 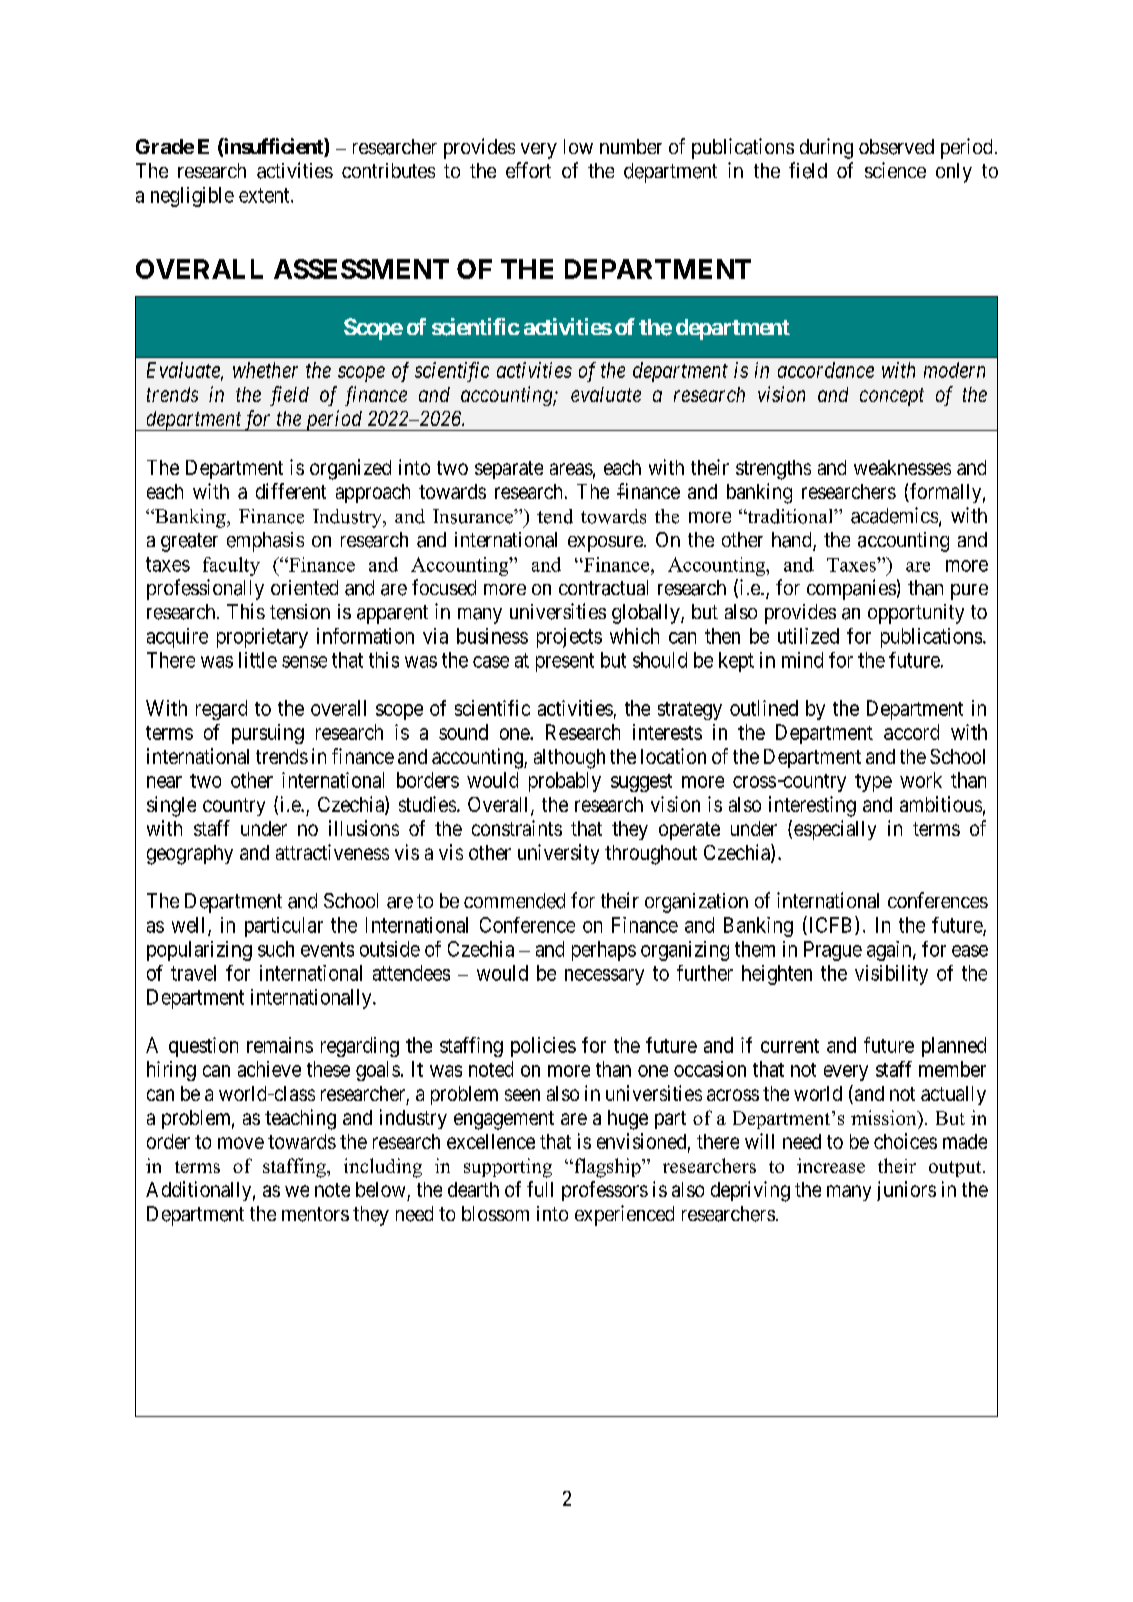 What do you see at coordinates (241, 1143) in the screenshot?
I see `move` at bounding box center [241, 1143].
